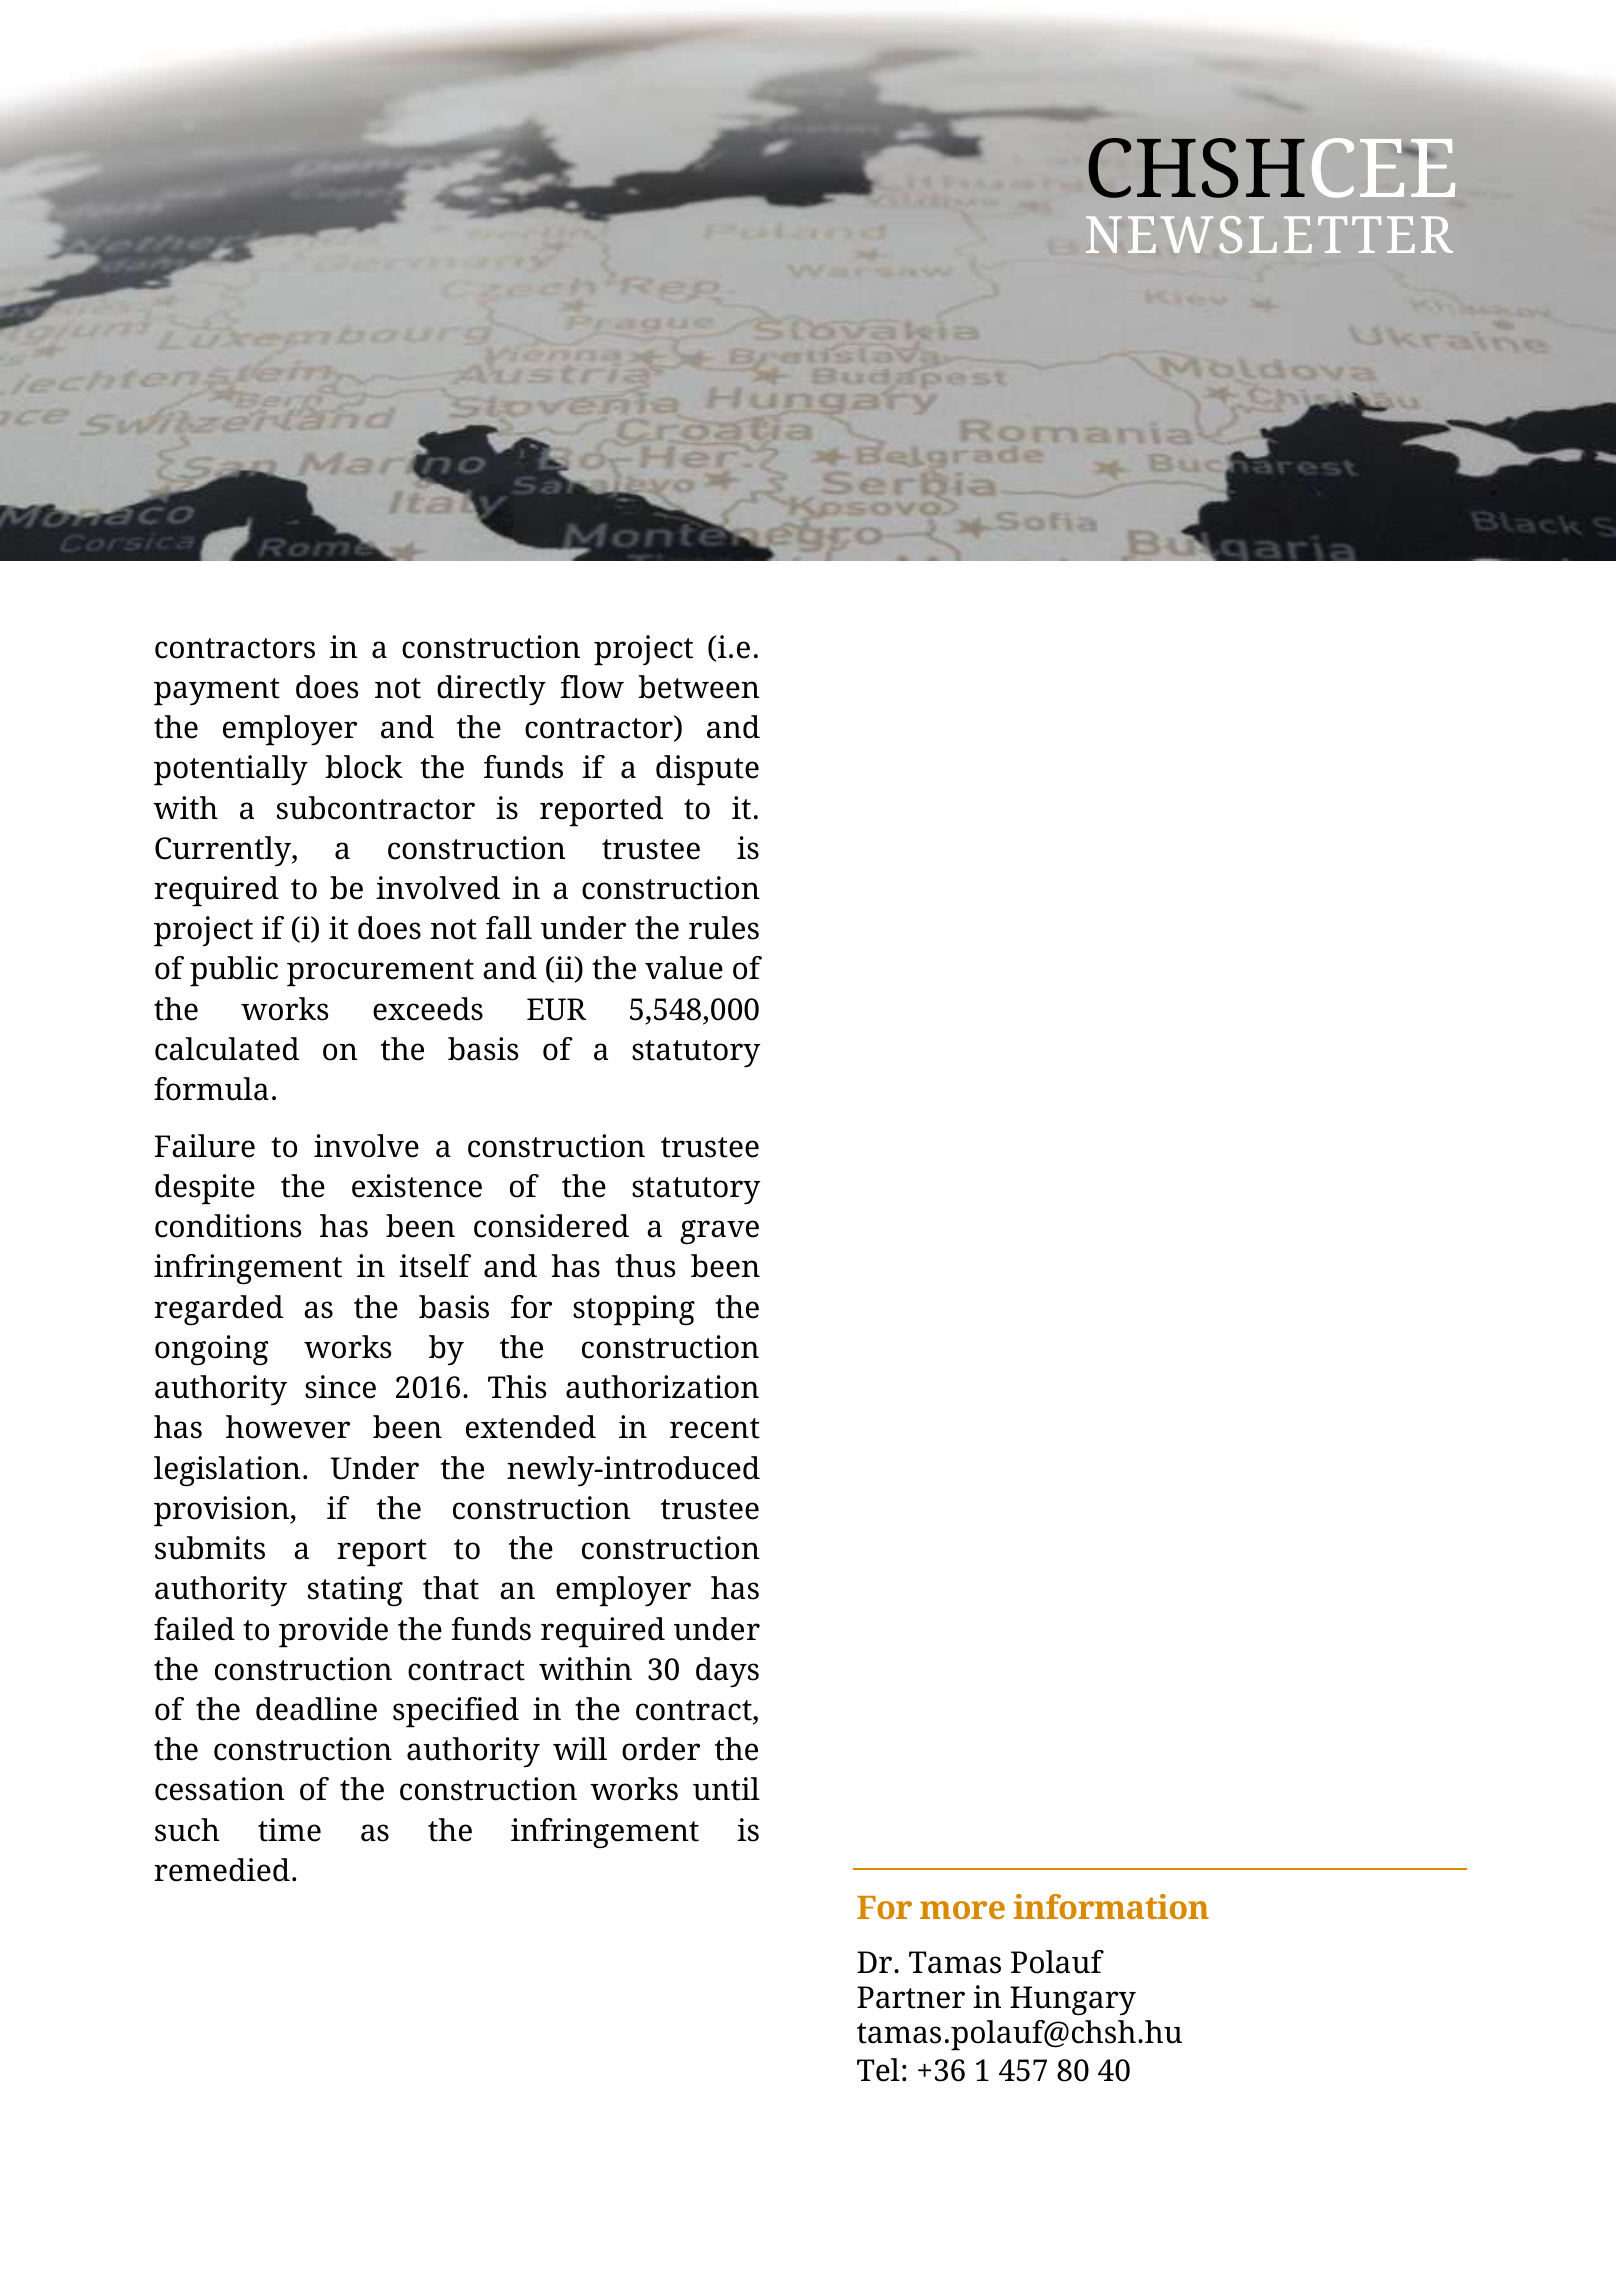  What do you see at coordinates (417, 1186) in the image?
I see `existence` at bounding box center [417, 1186].
